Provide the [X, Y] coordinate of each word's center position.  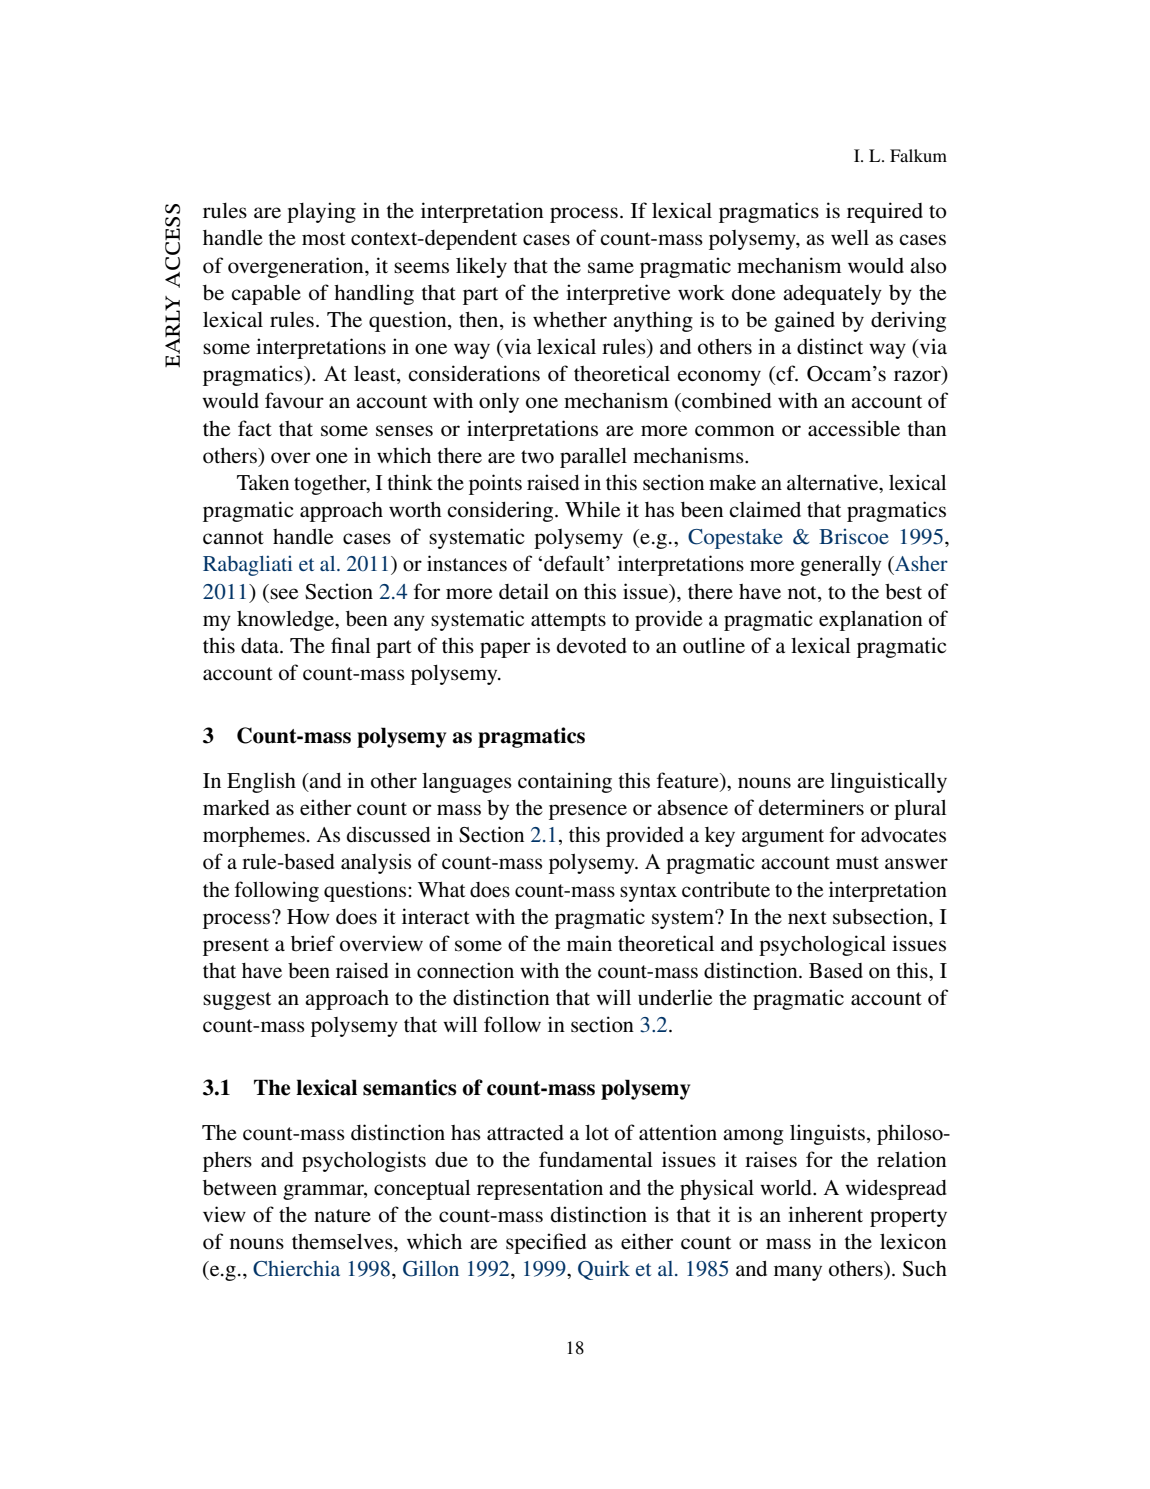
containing [565, 782]
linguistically [888, 782]
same [611, 268]
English [261, 782]
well [850, 237]
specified [546, 1243]
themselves [343, 1241]
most [324, 239]
